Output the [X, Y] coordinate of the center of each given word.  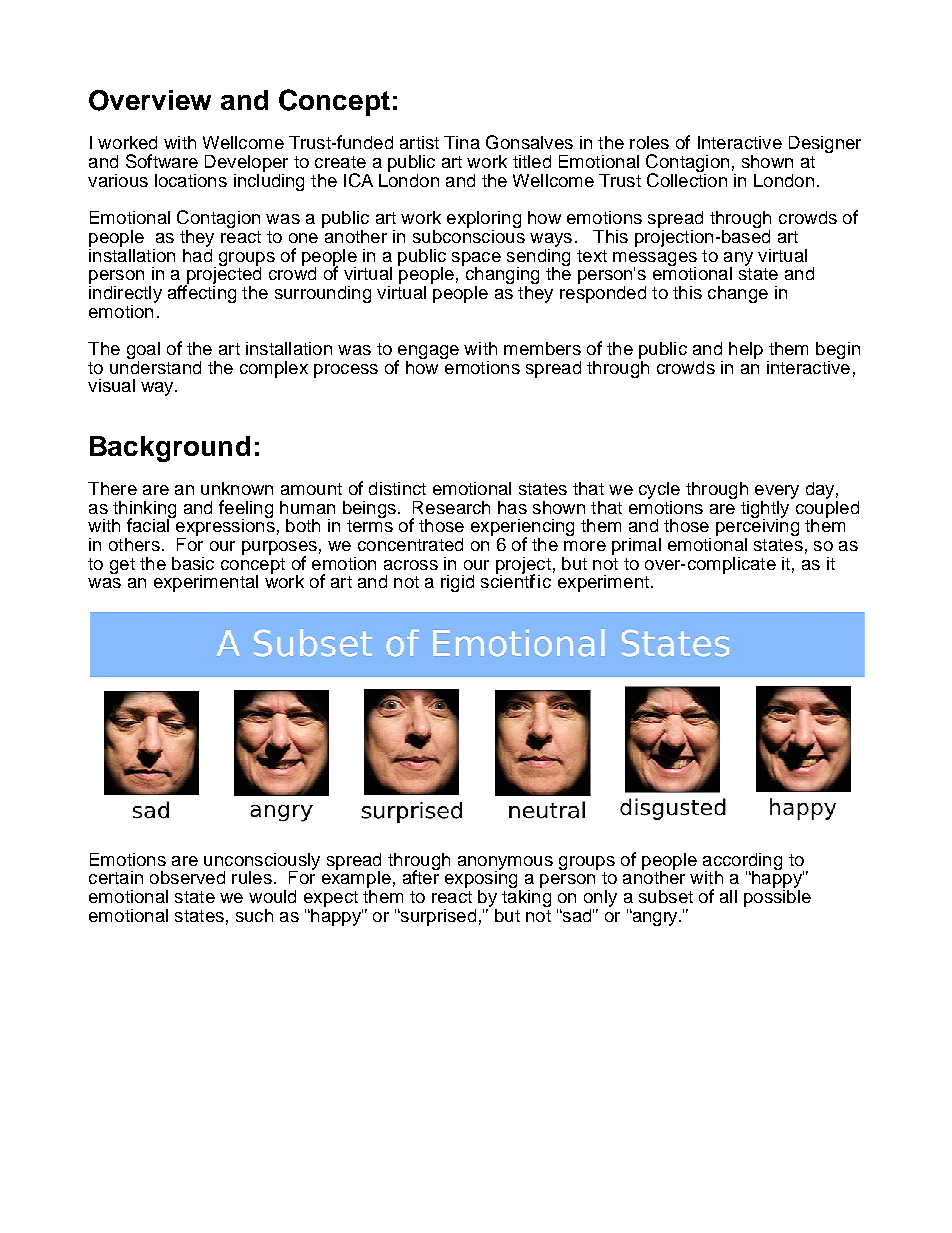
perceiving [757, 528]
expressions [224, 528]
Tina [462, 142]
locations [191, 180]
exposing [482, 880]
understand [155, 366]
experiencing [522, 529]
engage [427, 353]
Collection [687, 179]
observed [187, 877]
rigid [457, 583]
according [742, 862]
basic [193, 563]
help [746, 350]
